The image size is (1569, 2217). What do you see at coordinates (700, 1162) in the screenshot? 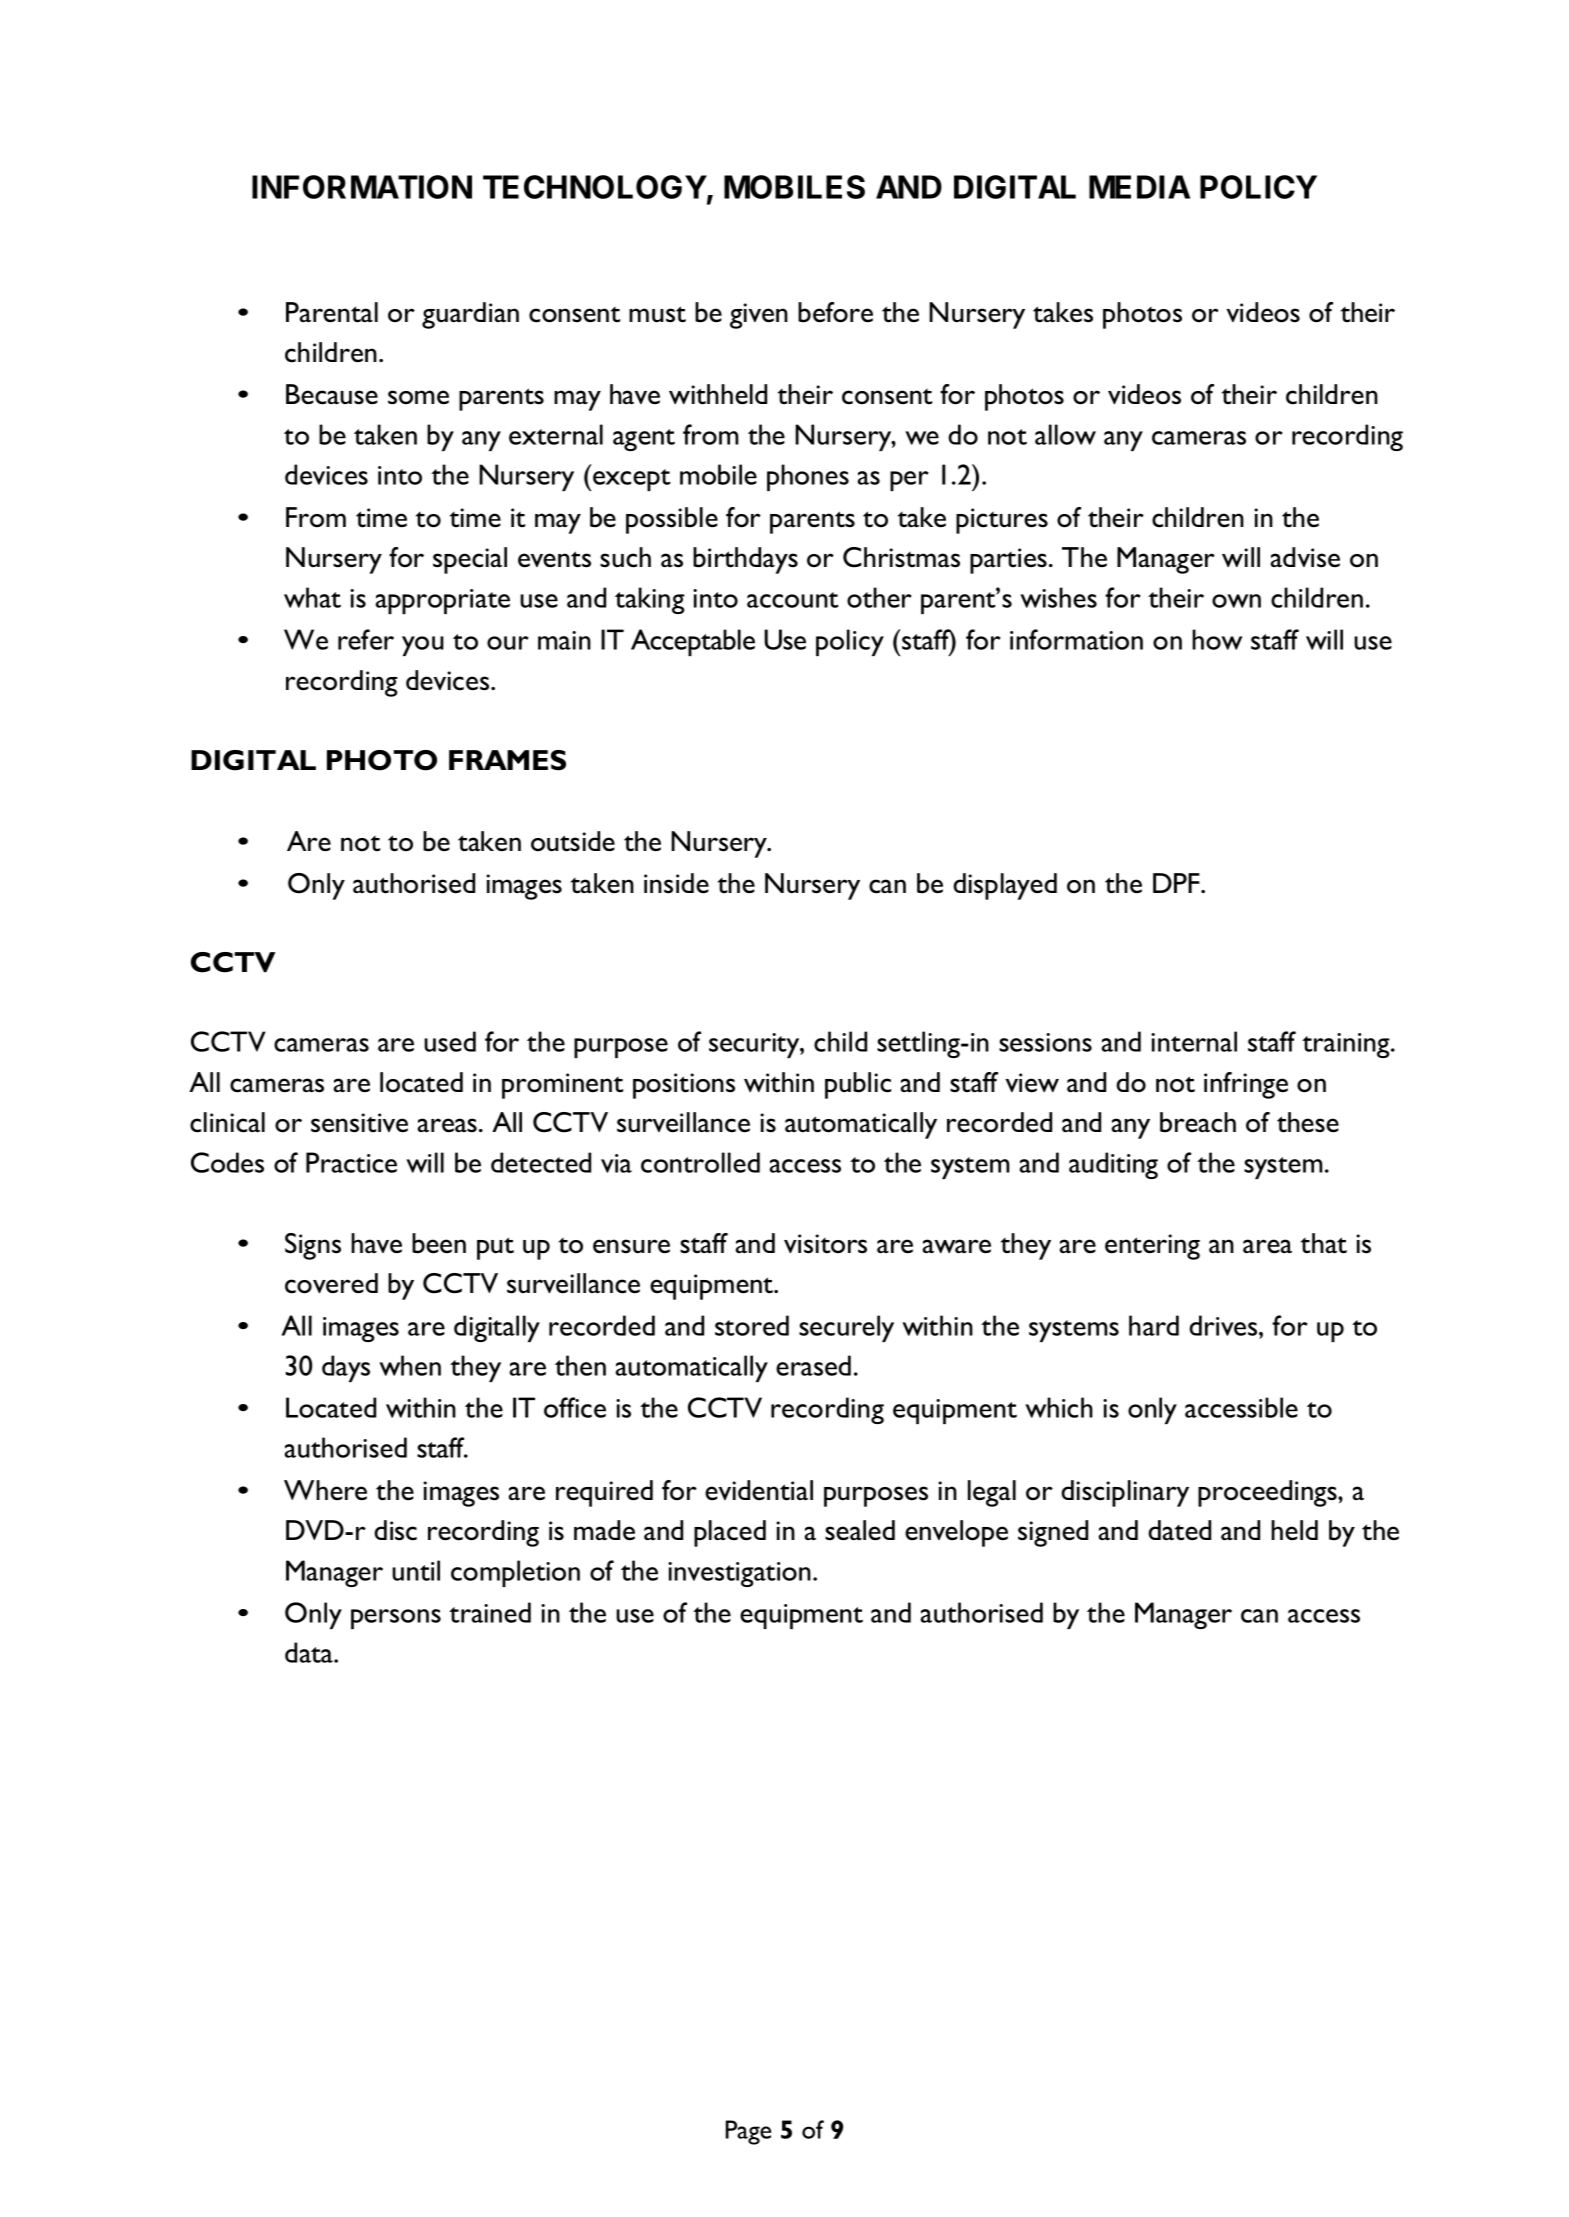
I see `controlled` at bounding box center [700, 1162].
